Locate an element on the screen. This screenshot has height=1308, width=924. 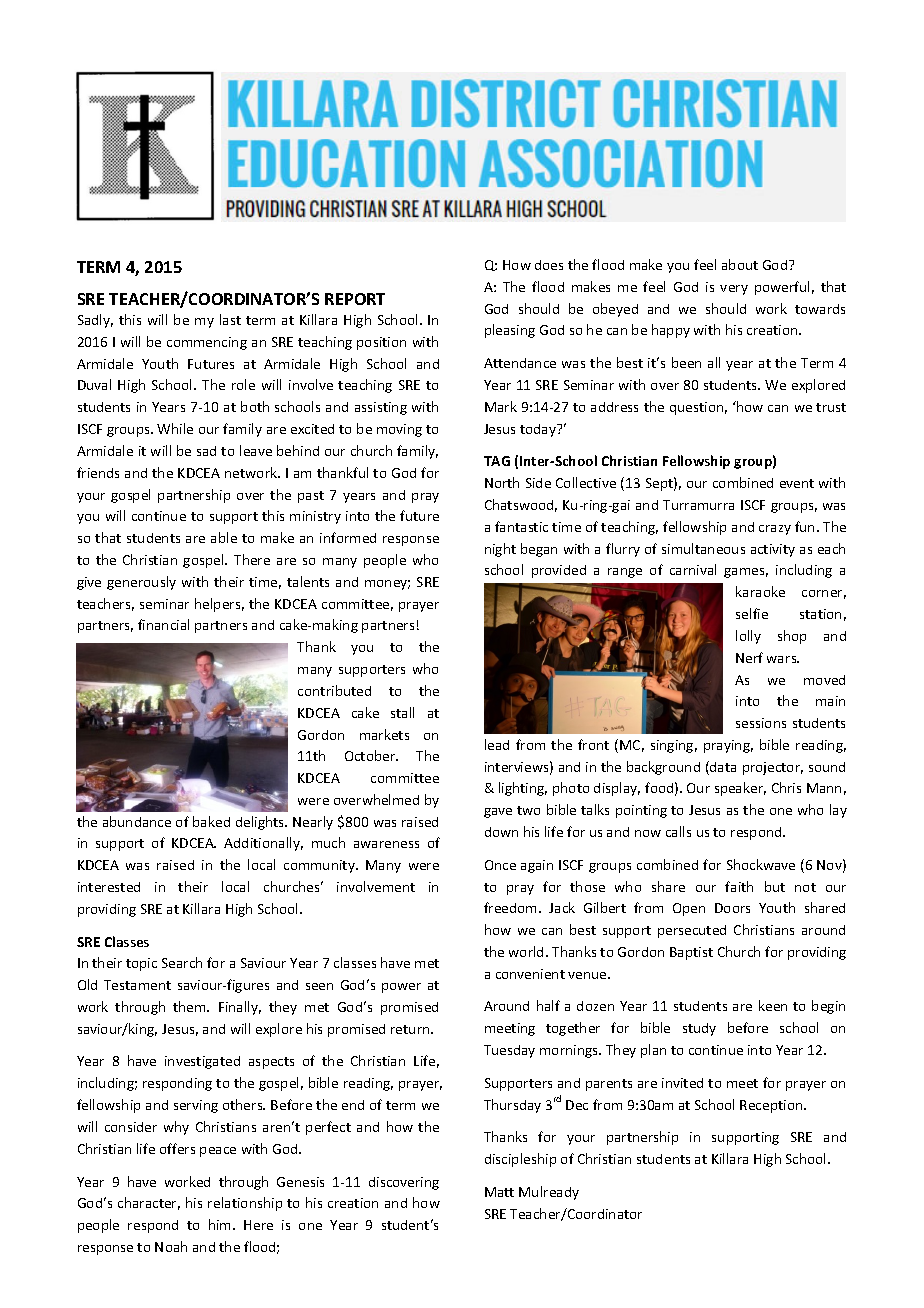
Matt is located at coordinates (499, 1192).
